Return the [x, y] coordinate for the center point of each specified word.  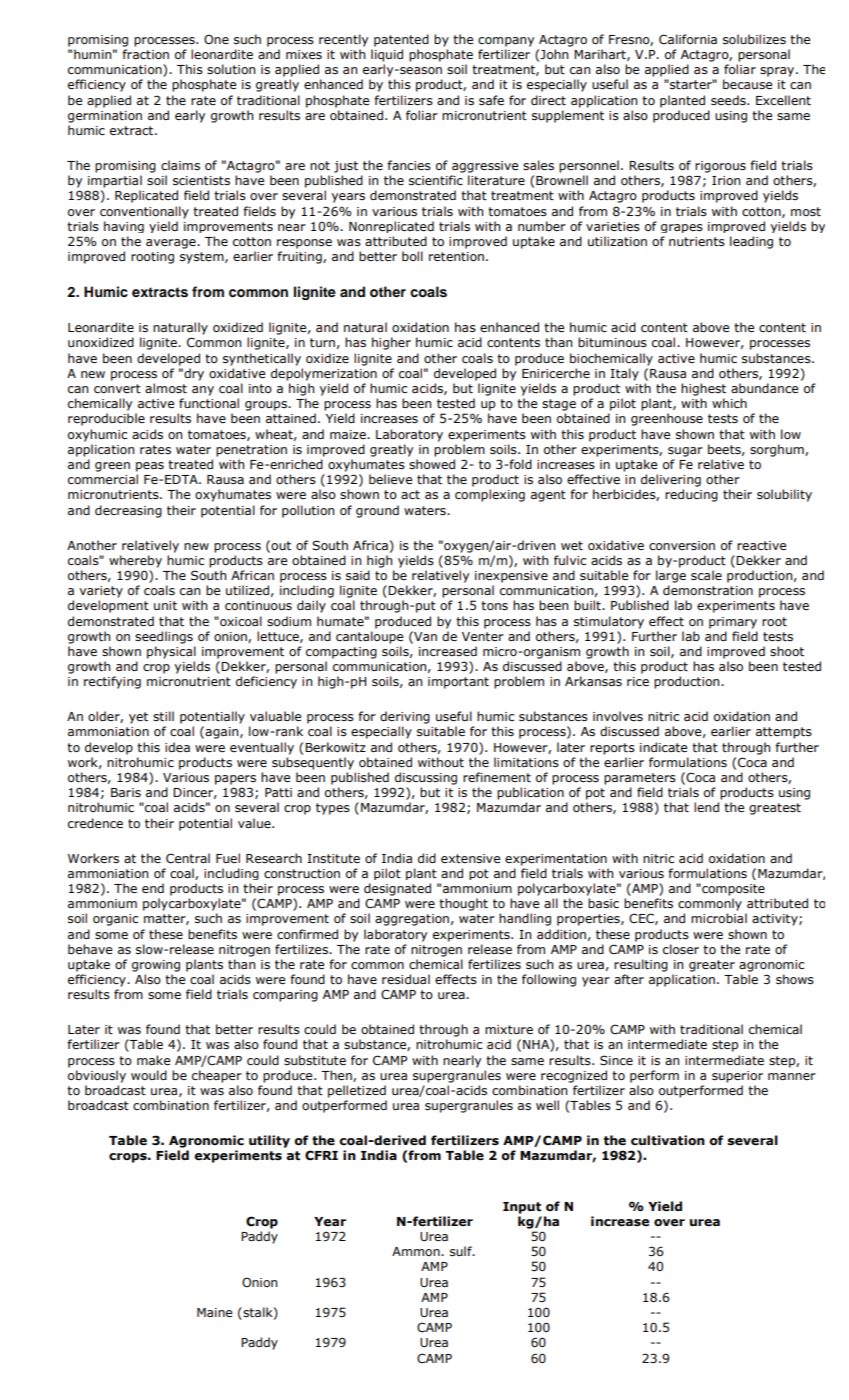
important [458, 683]
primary [733, 623]
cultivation [668, 1140]
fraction [145, 54]
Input [522, 1208]
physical [171, 652]
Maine [214, 1312]
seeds [729, 100]
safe [491, 100]
